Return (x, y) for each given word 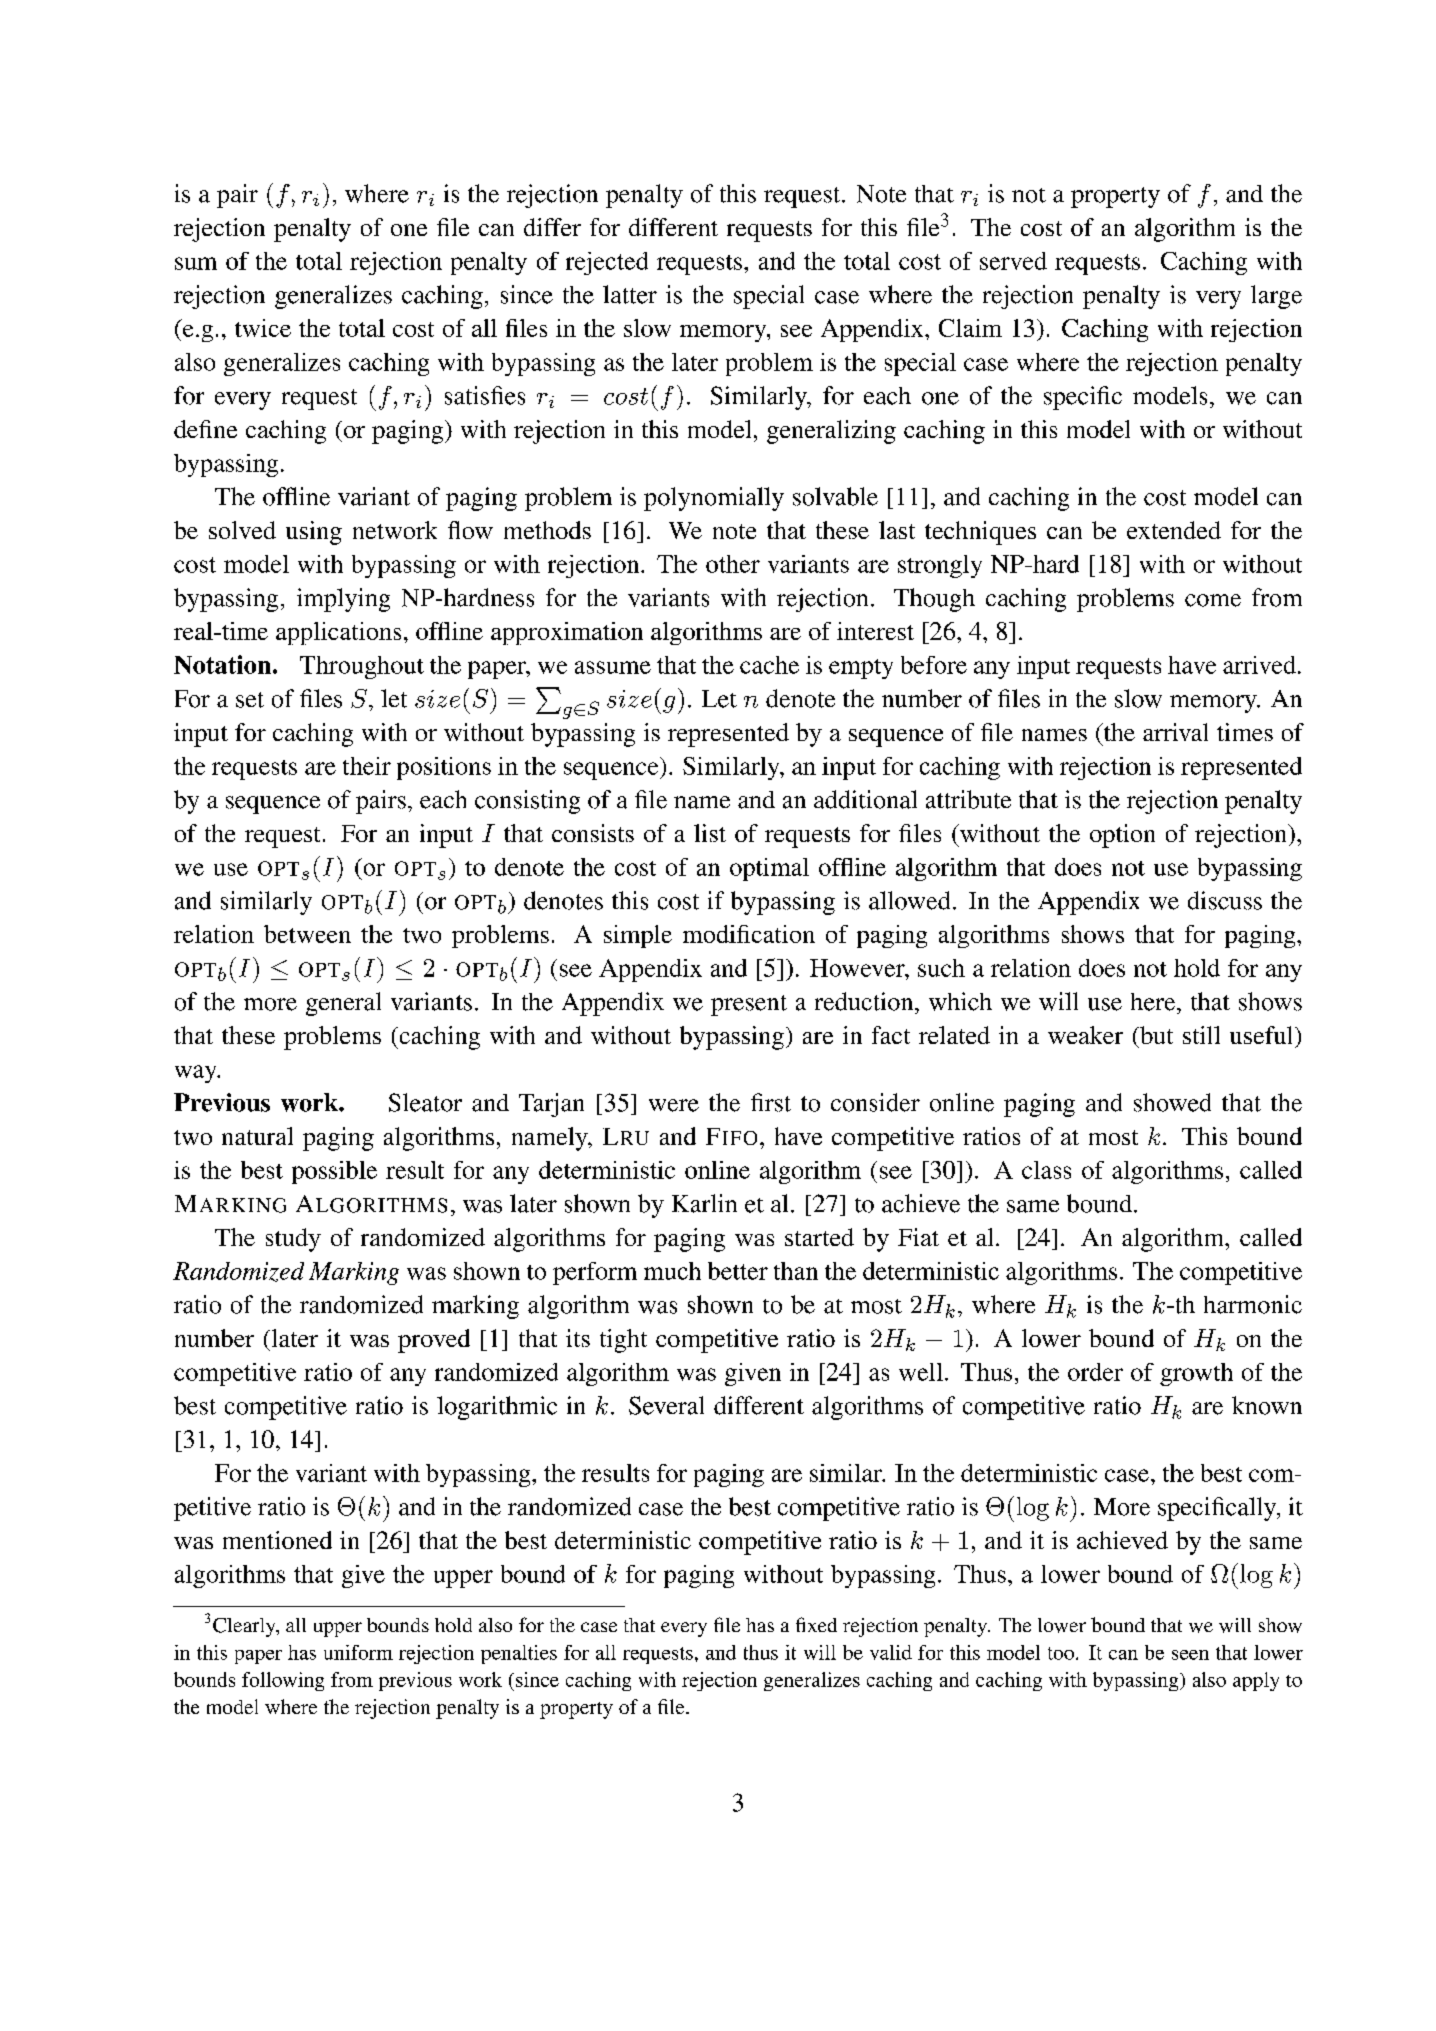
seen (1190, 1655)
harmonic (1253, 1304)
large (1276, 297)
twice (263, 328)
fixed (816, 1624)
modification (749, 934)
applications (338, 633)
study (293, 1240)
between (307, 934)
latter (630, 294)
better (738, 1271)
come (1213, 600)
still (1201, 1035)
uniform (358, 1652)
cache (769, 665)
